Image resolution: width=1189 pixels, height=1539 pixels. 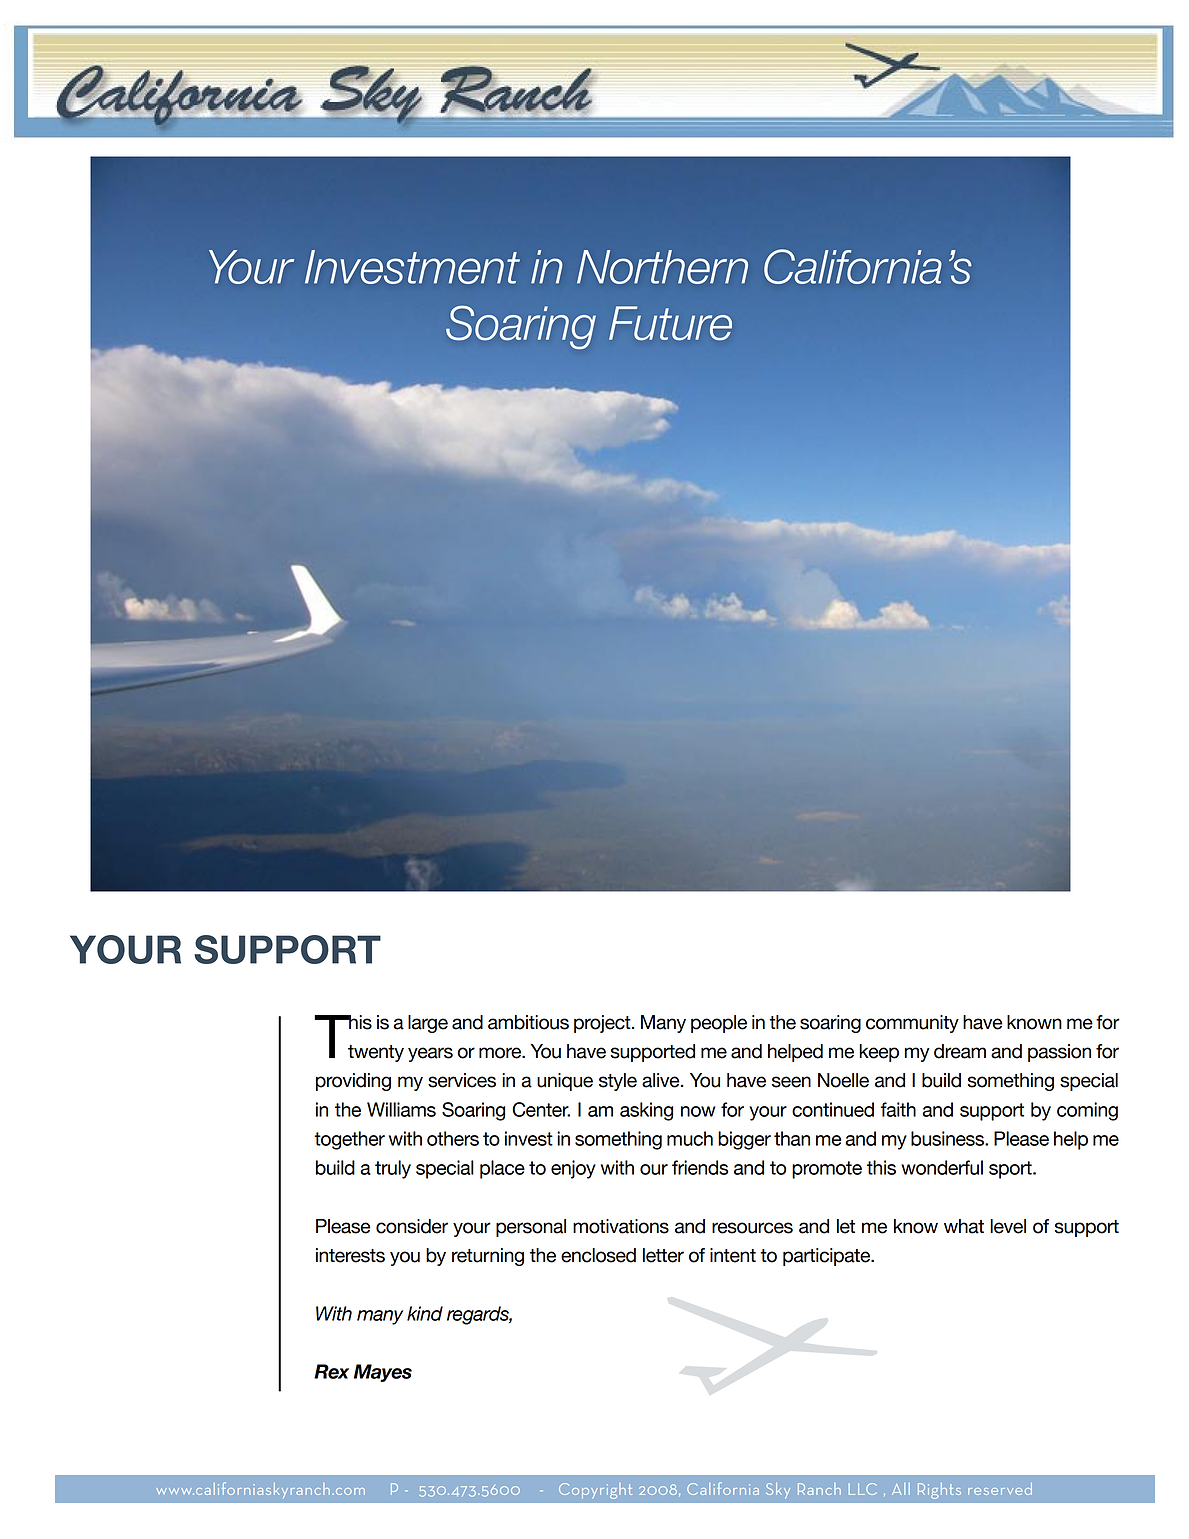 What do you see at coordinates (331, 1371) in the screenshot?
I see `Rex` at bounding box center [331, 1371].
